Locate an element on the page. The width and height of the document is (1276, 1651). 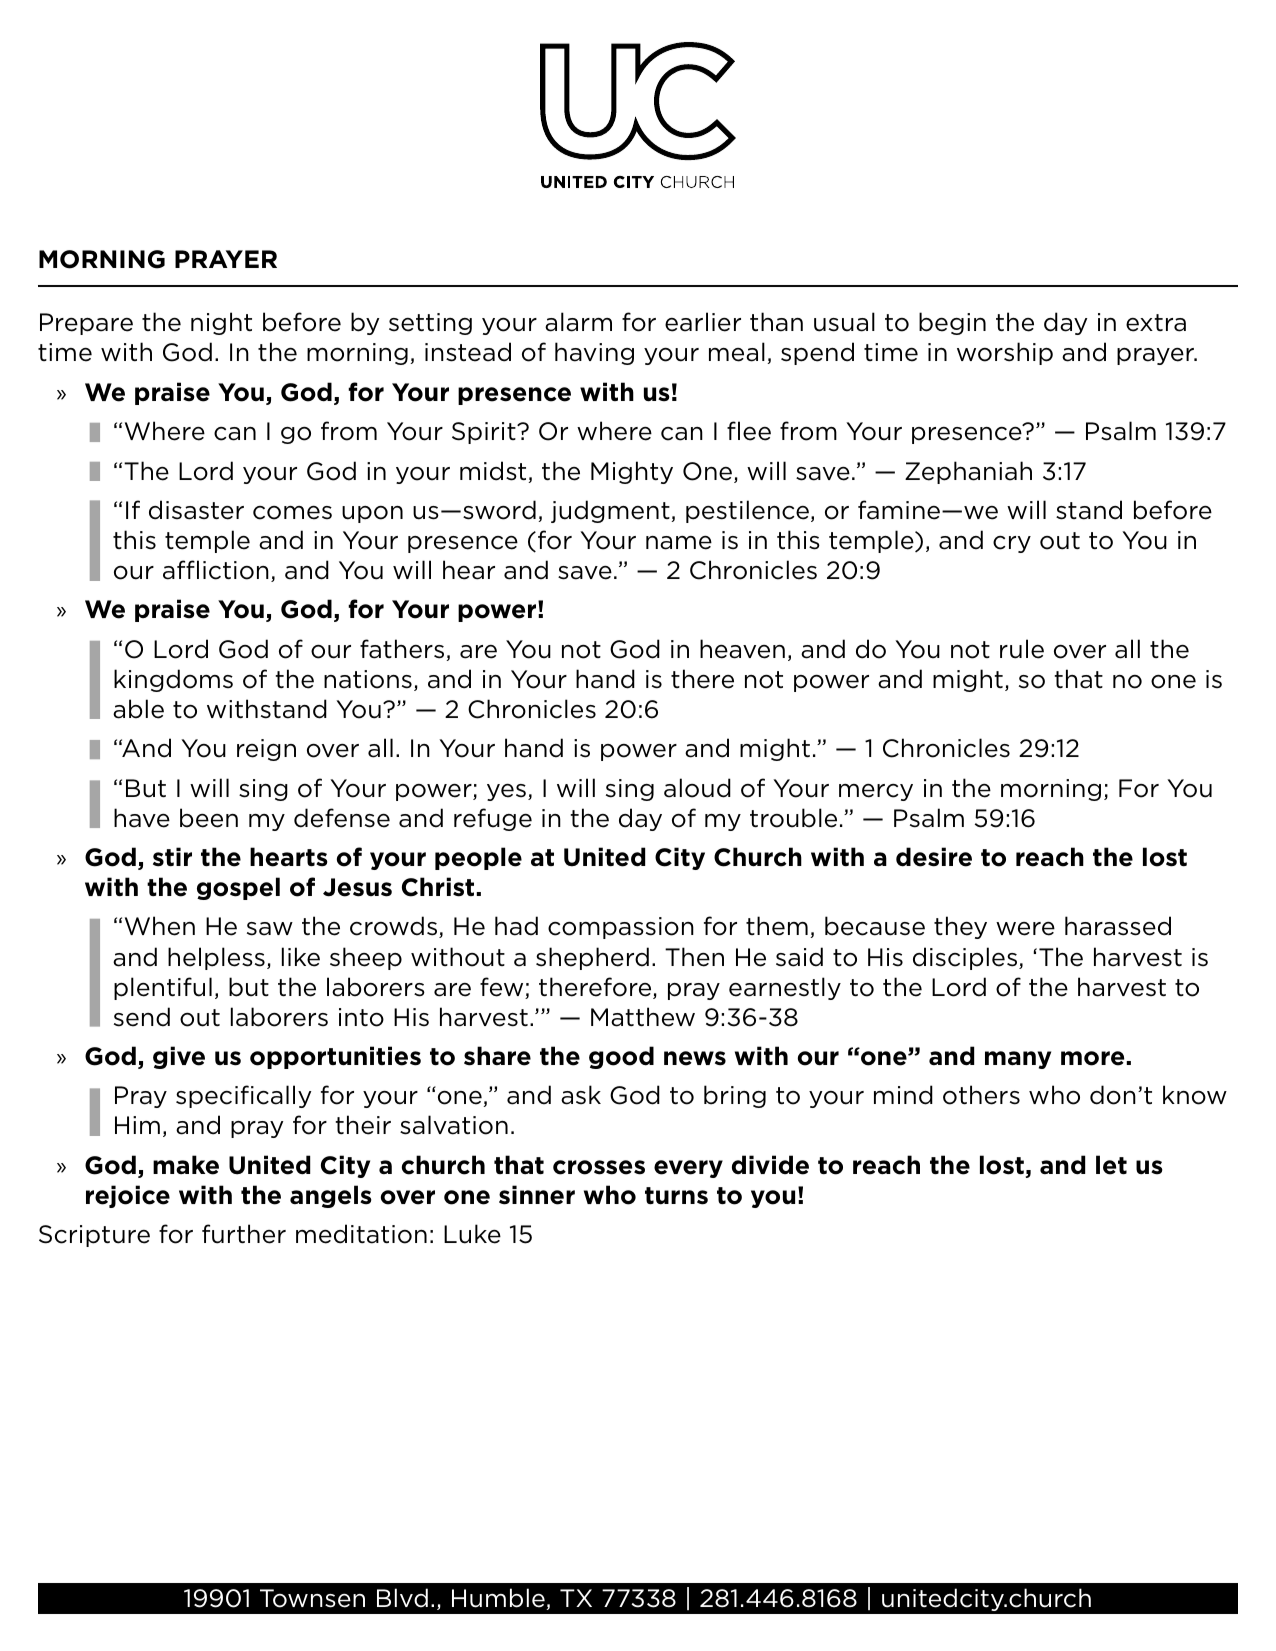
Humble is located at coordinates (499, 1599).
